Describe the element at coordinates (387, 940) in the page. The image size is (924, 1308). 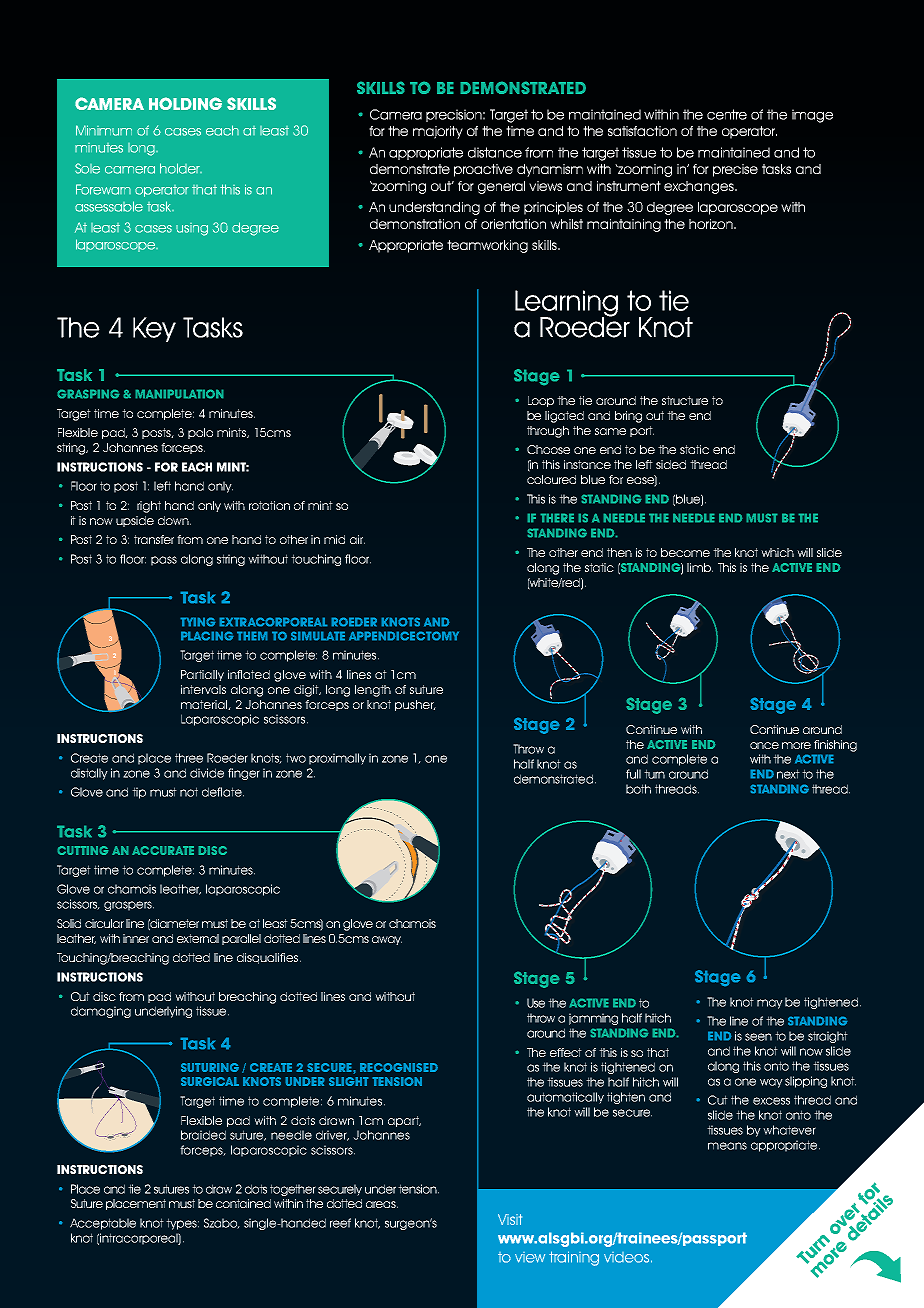
I see `away` at that location.
